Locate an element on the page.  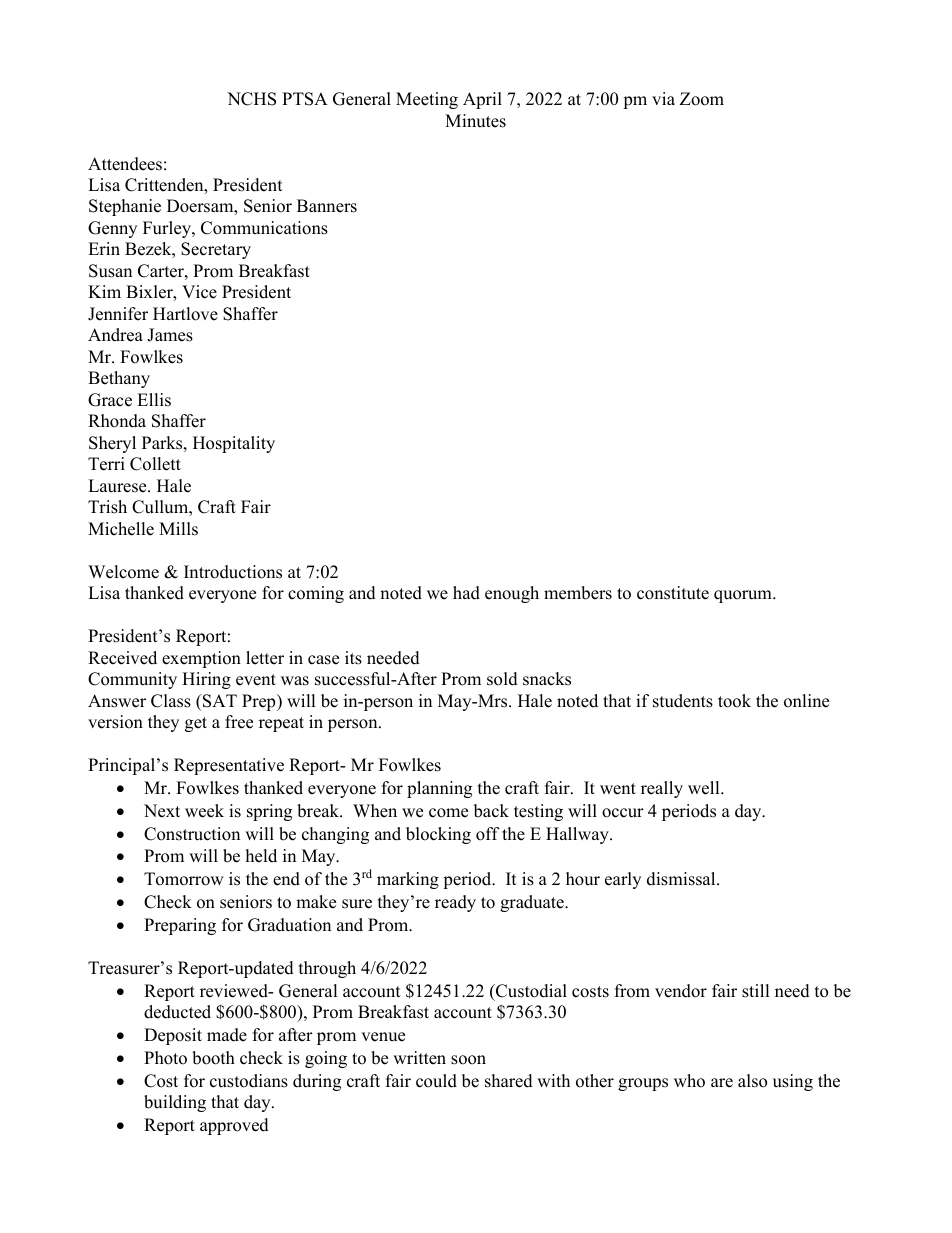
could is located at coordinates (436, 1081).
